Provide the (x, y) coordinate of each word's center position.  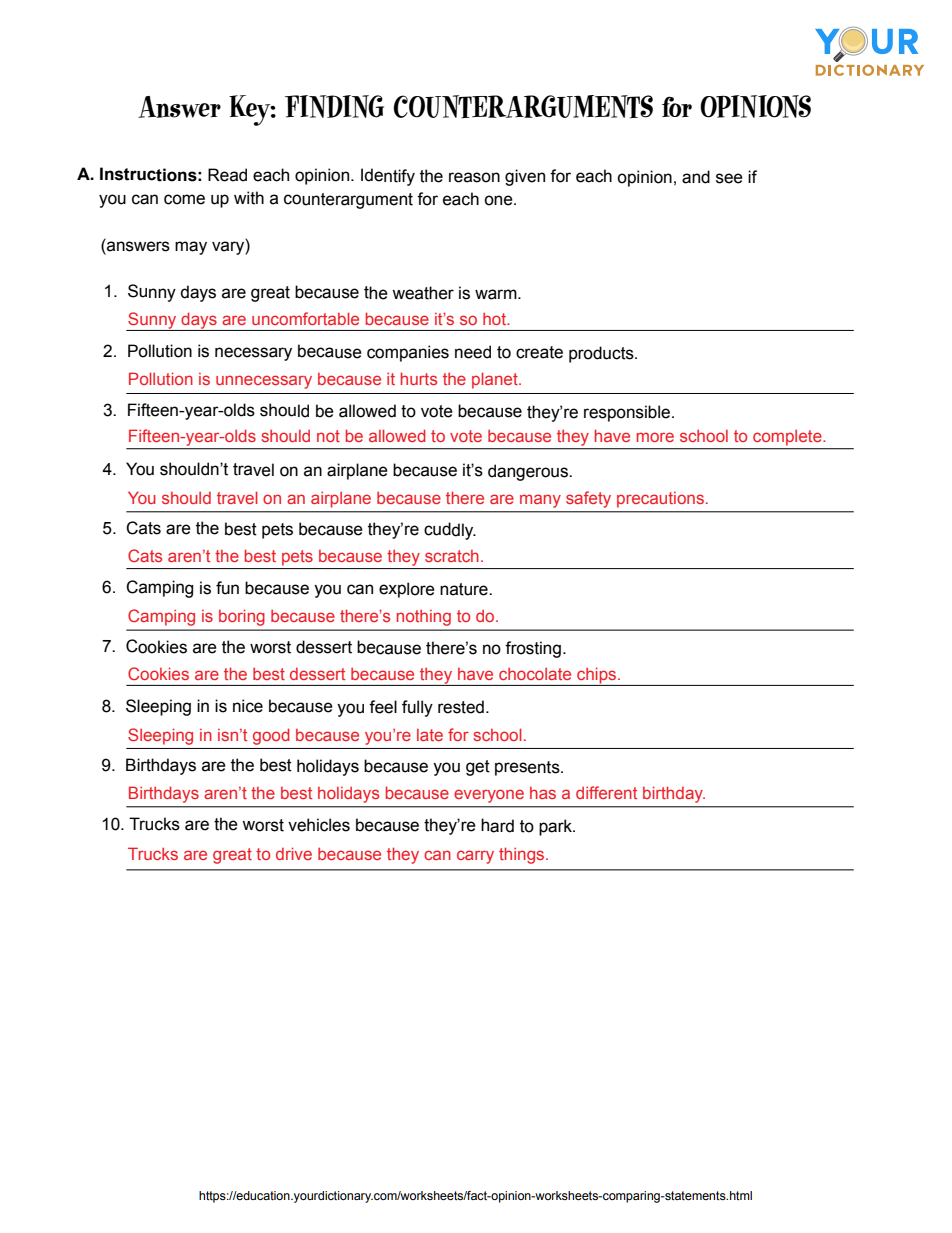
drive (294, 853)
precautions (660, 500)
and (696, 177)
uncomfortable (305, 318)
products (602, 354)
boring (242, 617)
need (473, 352)
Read (227, 175)
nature (465, 589)
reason (474, 177)
